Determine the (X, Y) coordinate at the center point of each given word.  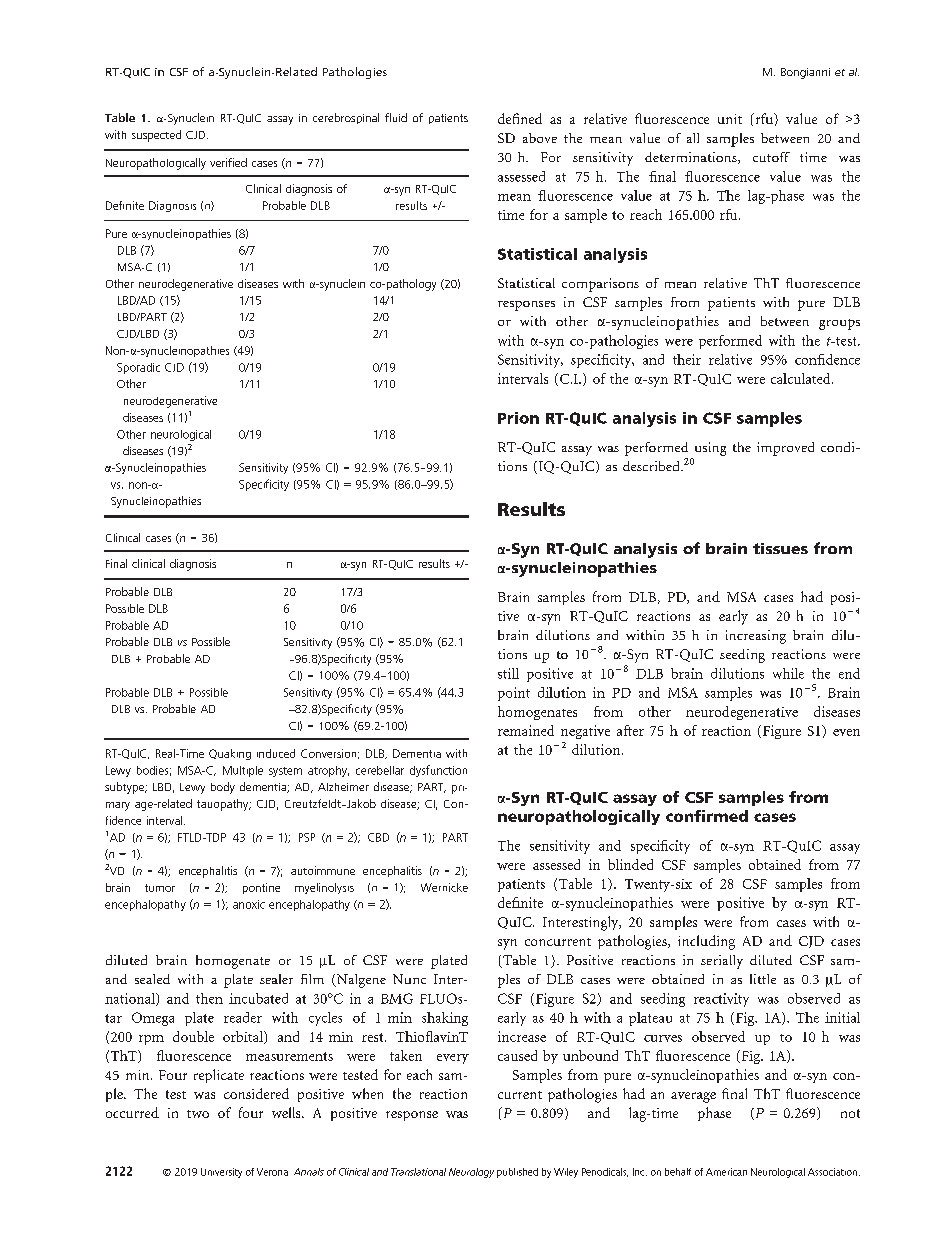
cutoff (771, 157)
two (198, 1114)
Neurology (471, 1173)
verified (228, 162)
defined (520, 118)
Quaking (230, 754)
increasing (756, 637)
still (508, 673)
